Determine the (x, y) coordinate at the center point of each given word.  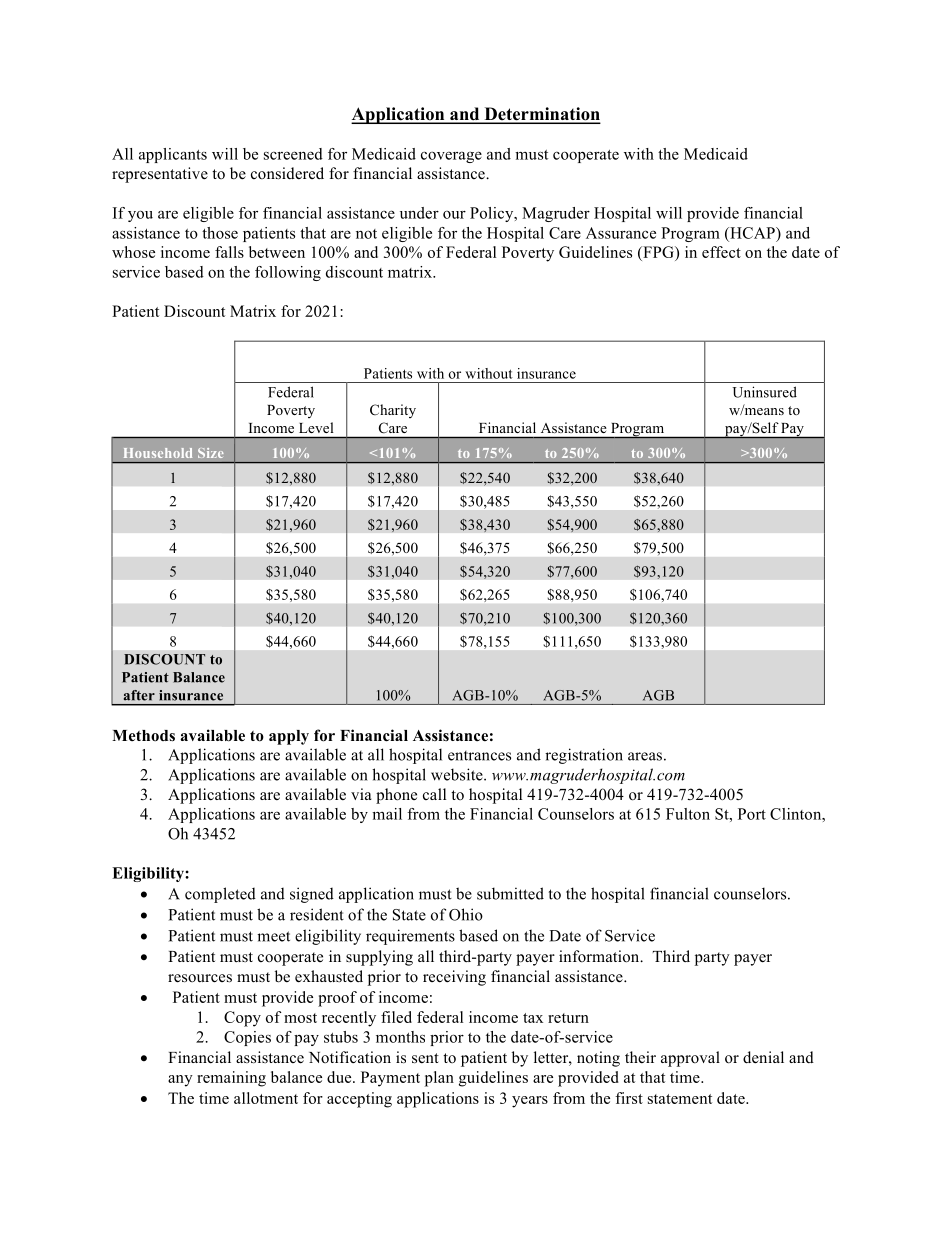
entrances (479, 756)
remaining (231, 1079)
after (139, 695)
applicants (173, 155)
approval (690, 1059)
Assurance (621, 233)
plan (439, 1079)
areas (645, 756)
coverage (451, 157)
